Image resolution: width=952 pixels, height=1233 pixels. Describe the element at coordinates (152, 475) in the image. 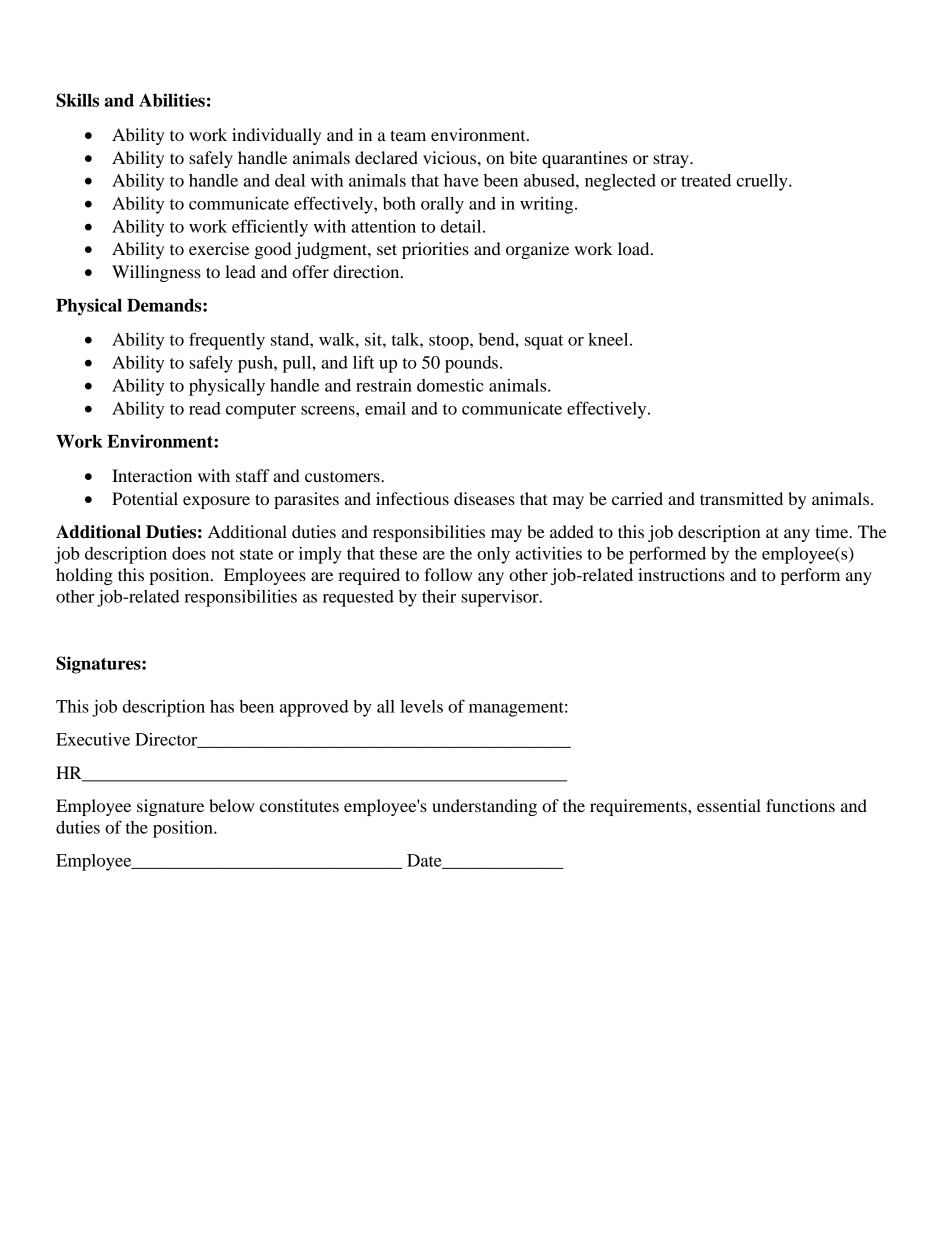

I see `Interaction` at that location.
